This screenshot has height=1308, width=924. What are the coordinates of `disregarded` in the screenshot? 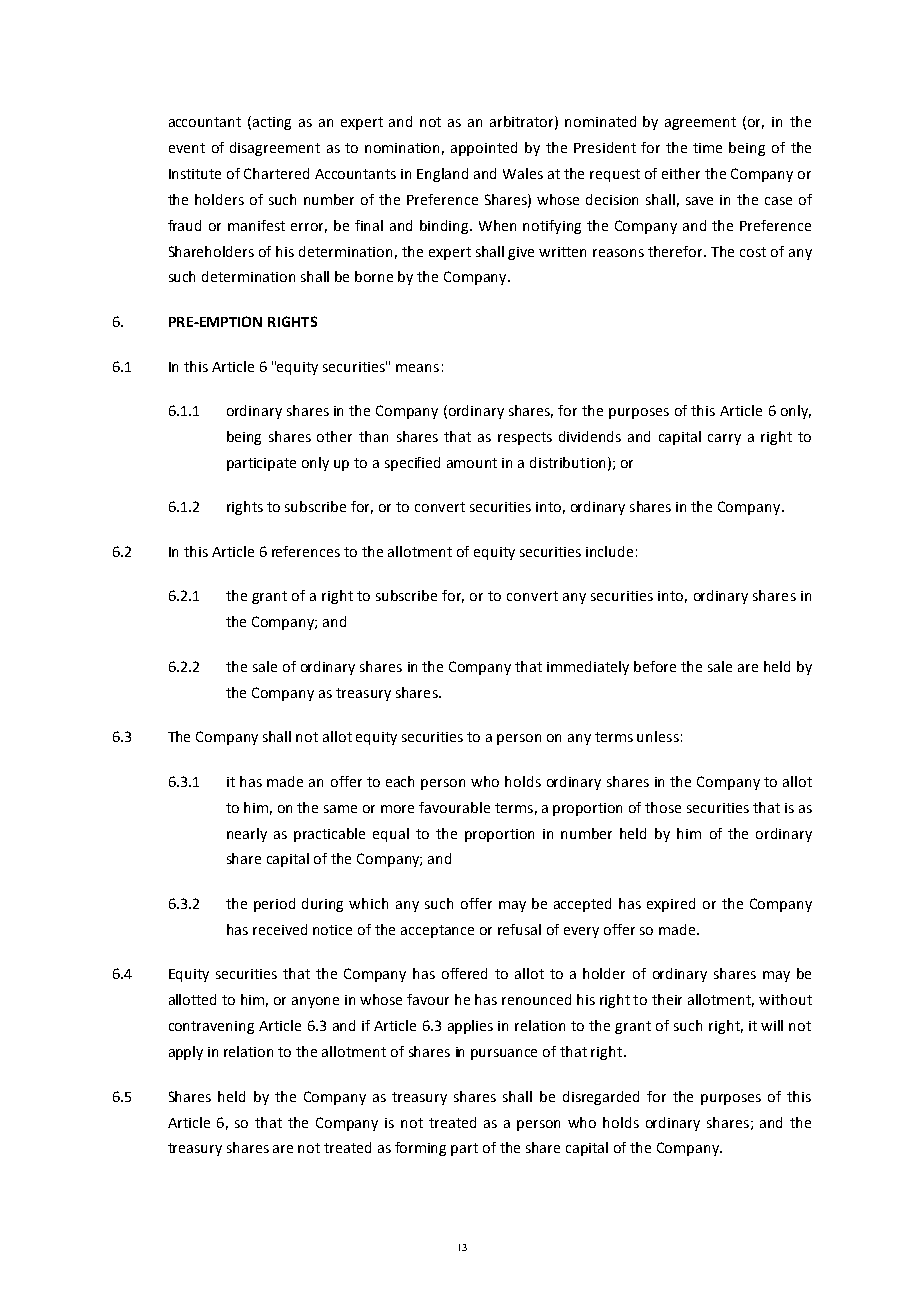 It's located at (601, 1098).
